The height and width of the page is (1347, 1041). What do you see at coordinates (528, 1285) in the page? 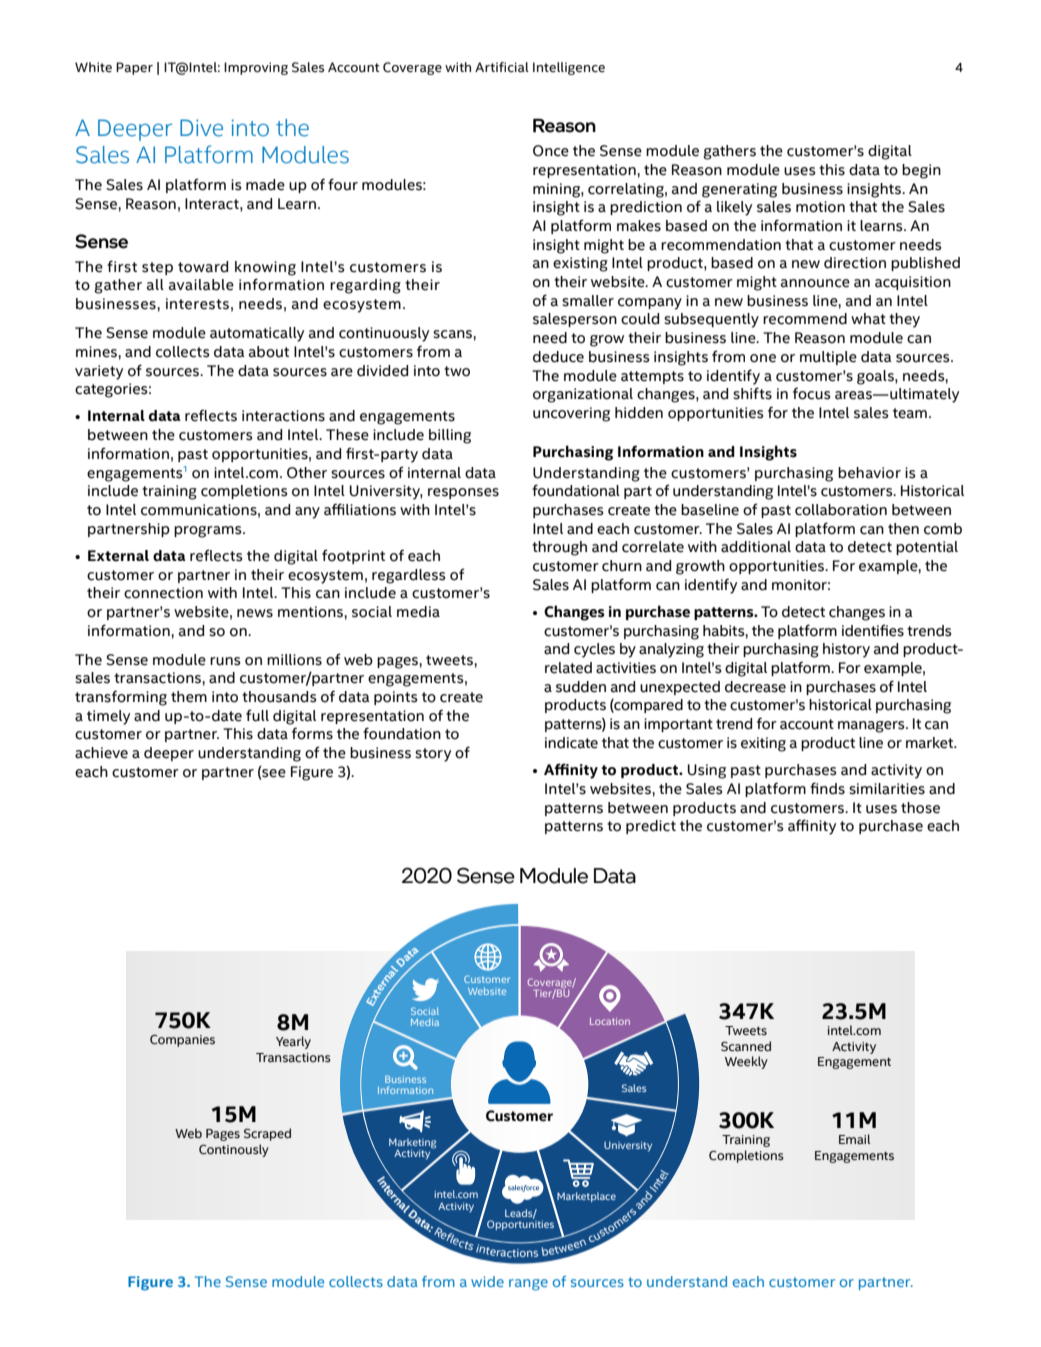
I see `range` at bounding box center [528, 1285].
